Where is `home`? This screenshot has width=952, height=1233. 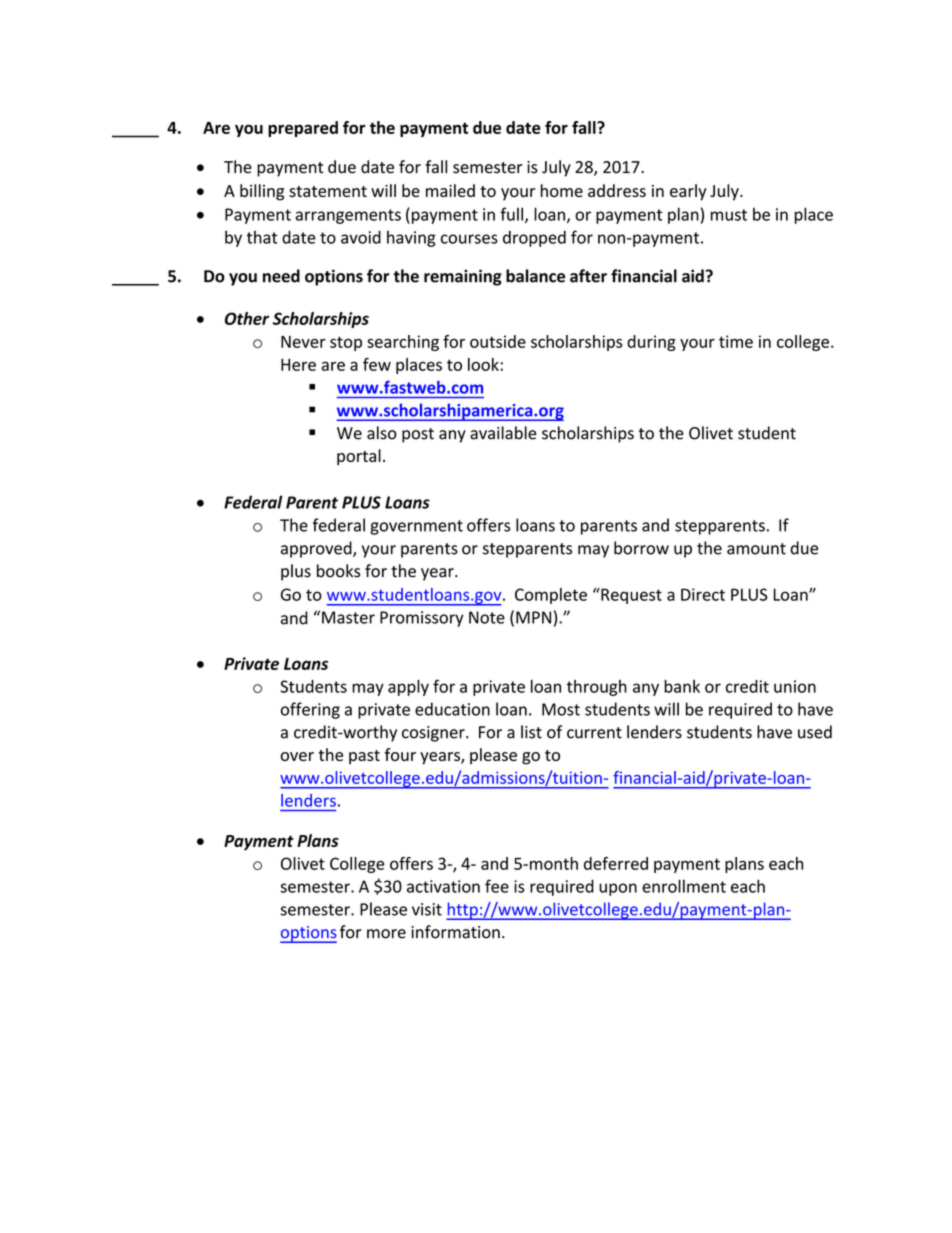
home is located at coordinates (562, 190).
